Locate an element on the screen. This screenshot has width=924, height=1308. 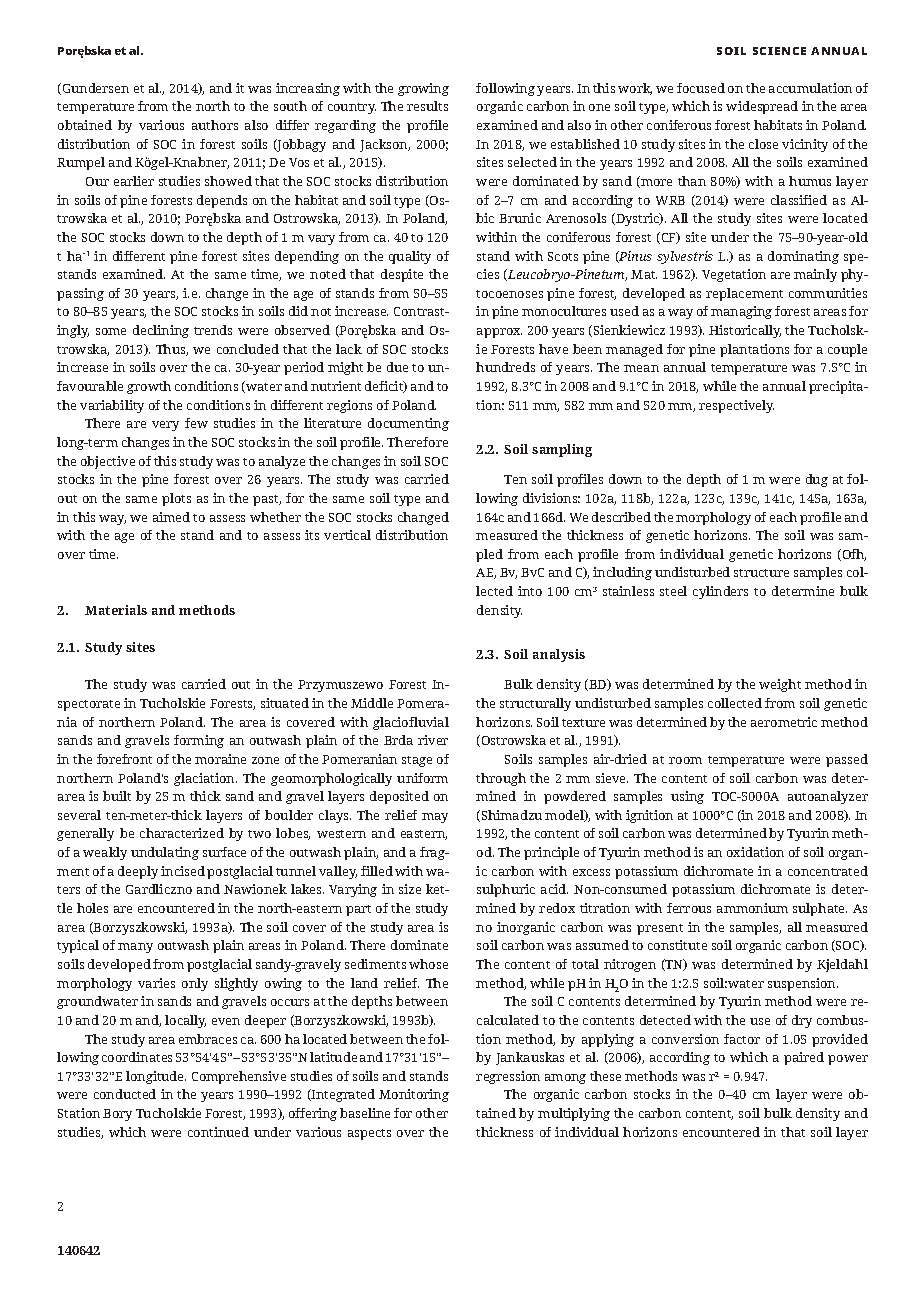
widespread is located at coordinates (762, 107).
